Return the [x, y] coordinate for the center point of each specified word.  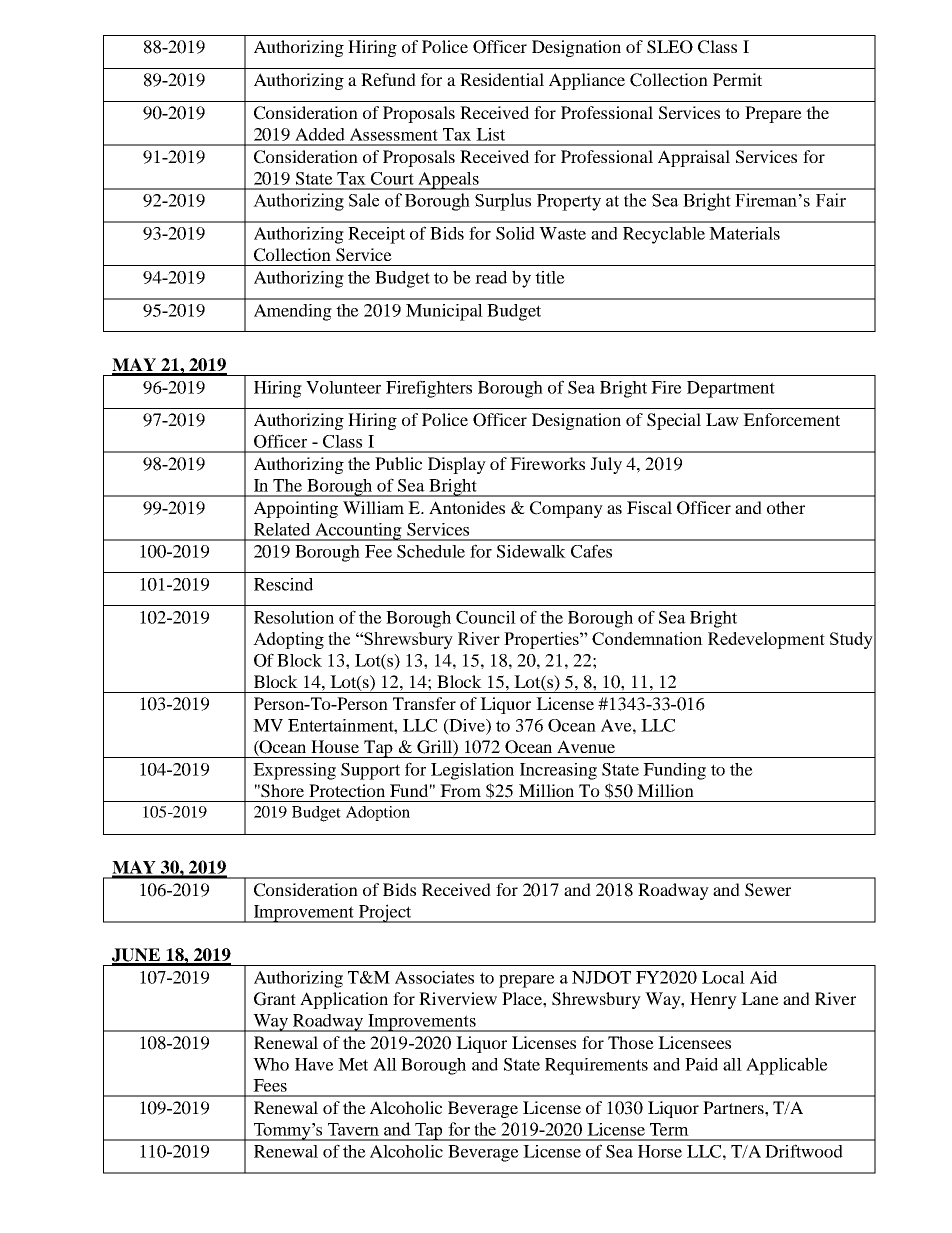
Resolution [294, 617]
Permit [737, 79]
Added [320, 134]
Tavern [353, 1129]
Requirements [596, 1066]
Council [486, 617]
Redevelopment [766, 640]
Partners [734, 1107]
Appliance [587, 81]
